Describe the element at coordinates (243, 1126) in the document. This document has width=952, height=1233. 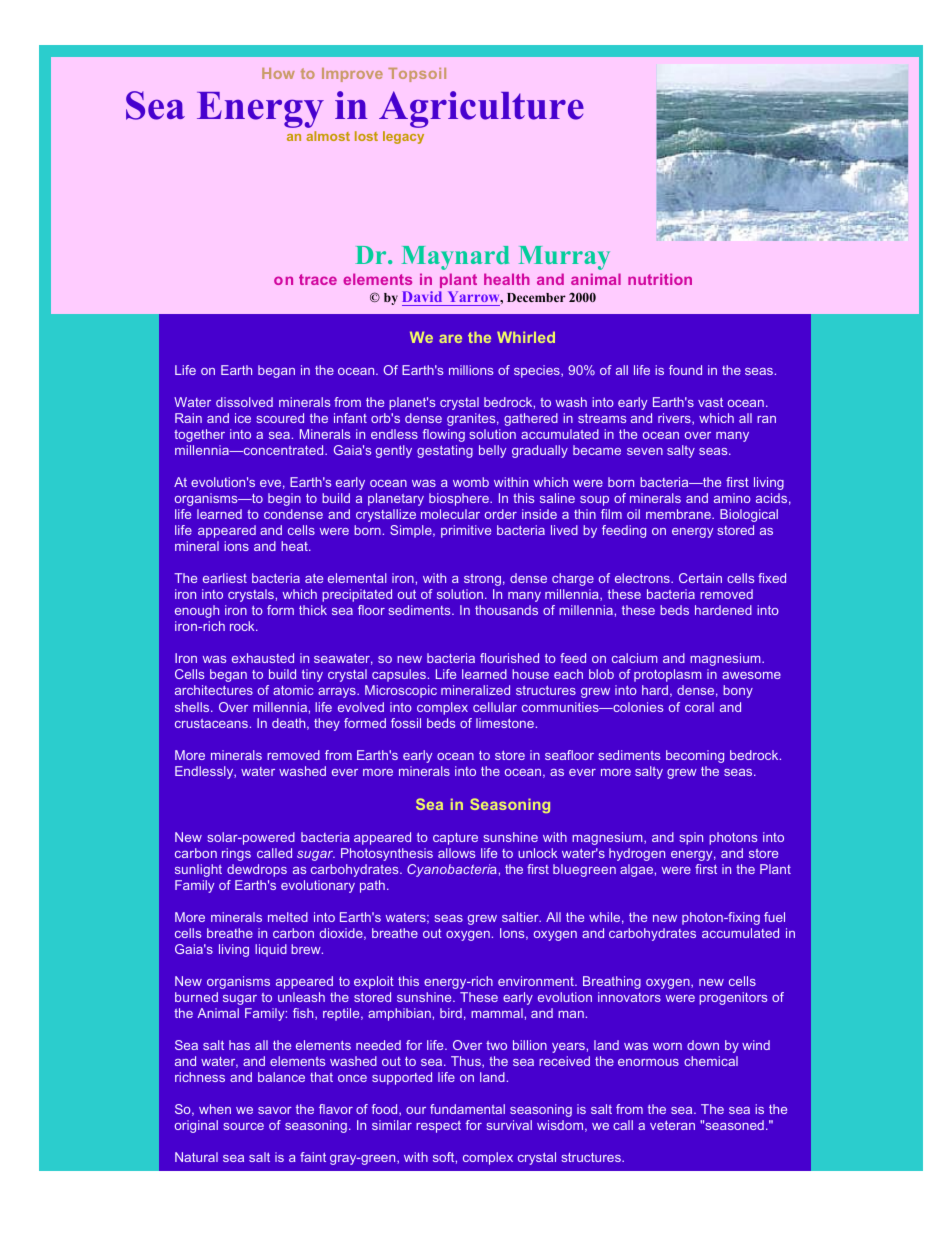
I see `source` at that location.
